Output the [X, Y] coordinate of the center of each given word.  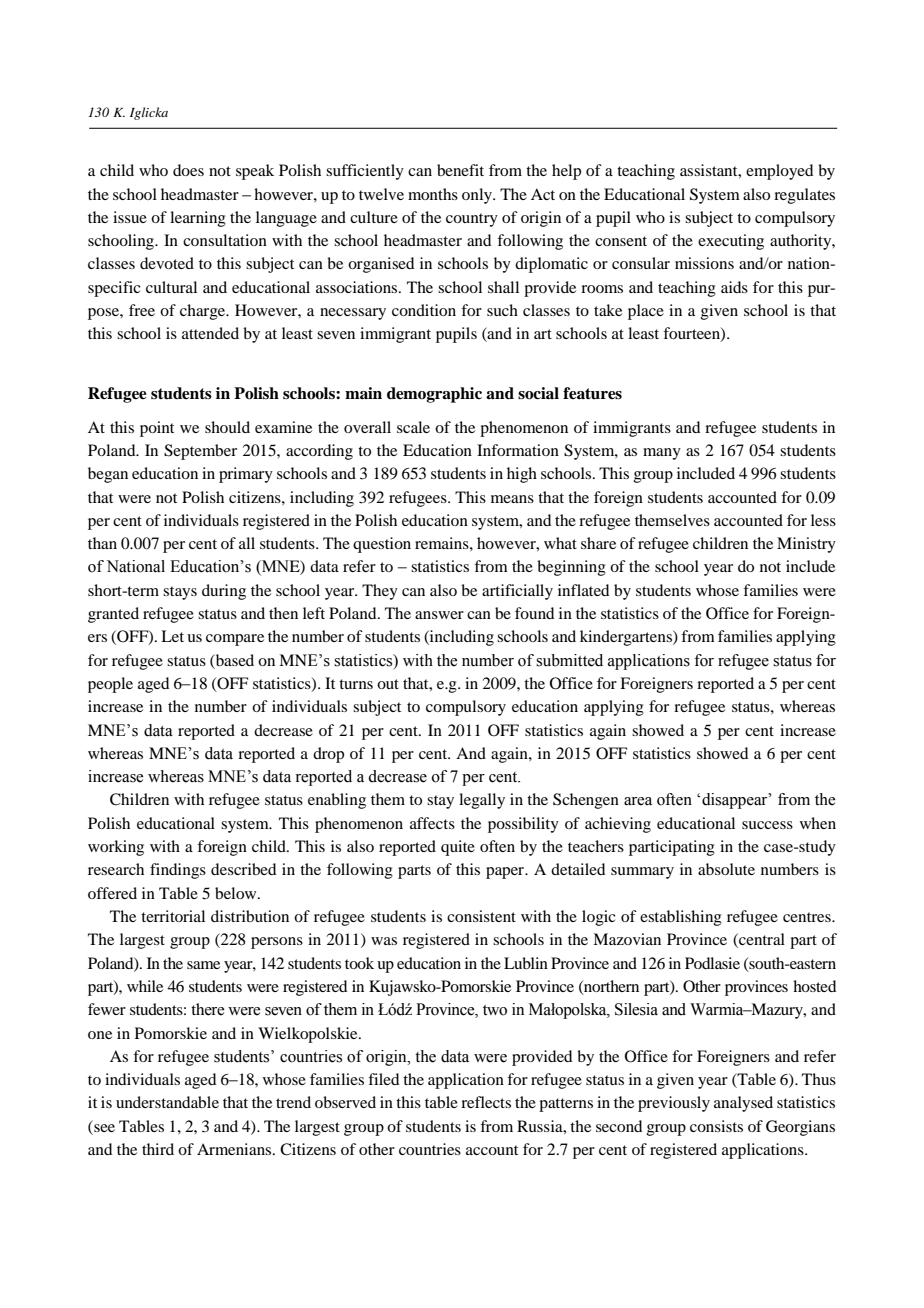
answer [439, 615]
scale [413, 427]
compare [235, 640]
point [157, 429]
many [662, 454]
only [478, 196]
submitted [569, 660]
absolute [726, 869]
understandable [167, 1102]
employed [779, 172]
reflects [486, 1102]
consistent [481, 916]
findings [178, 871]
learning [198, 219]
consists [716, 1126]
